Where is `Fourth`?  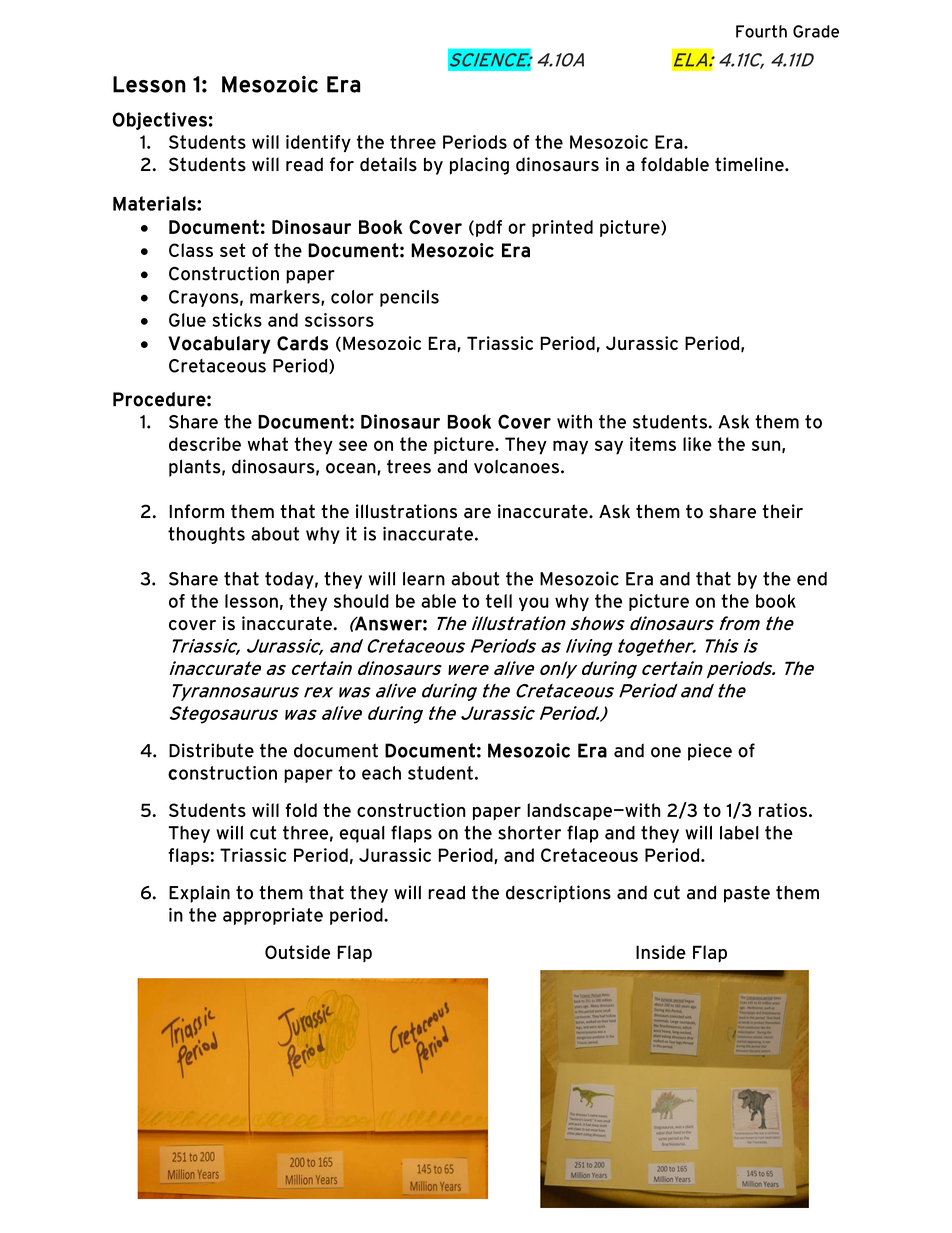
Fourth is located at coordinates (761, 31).
